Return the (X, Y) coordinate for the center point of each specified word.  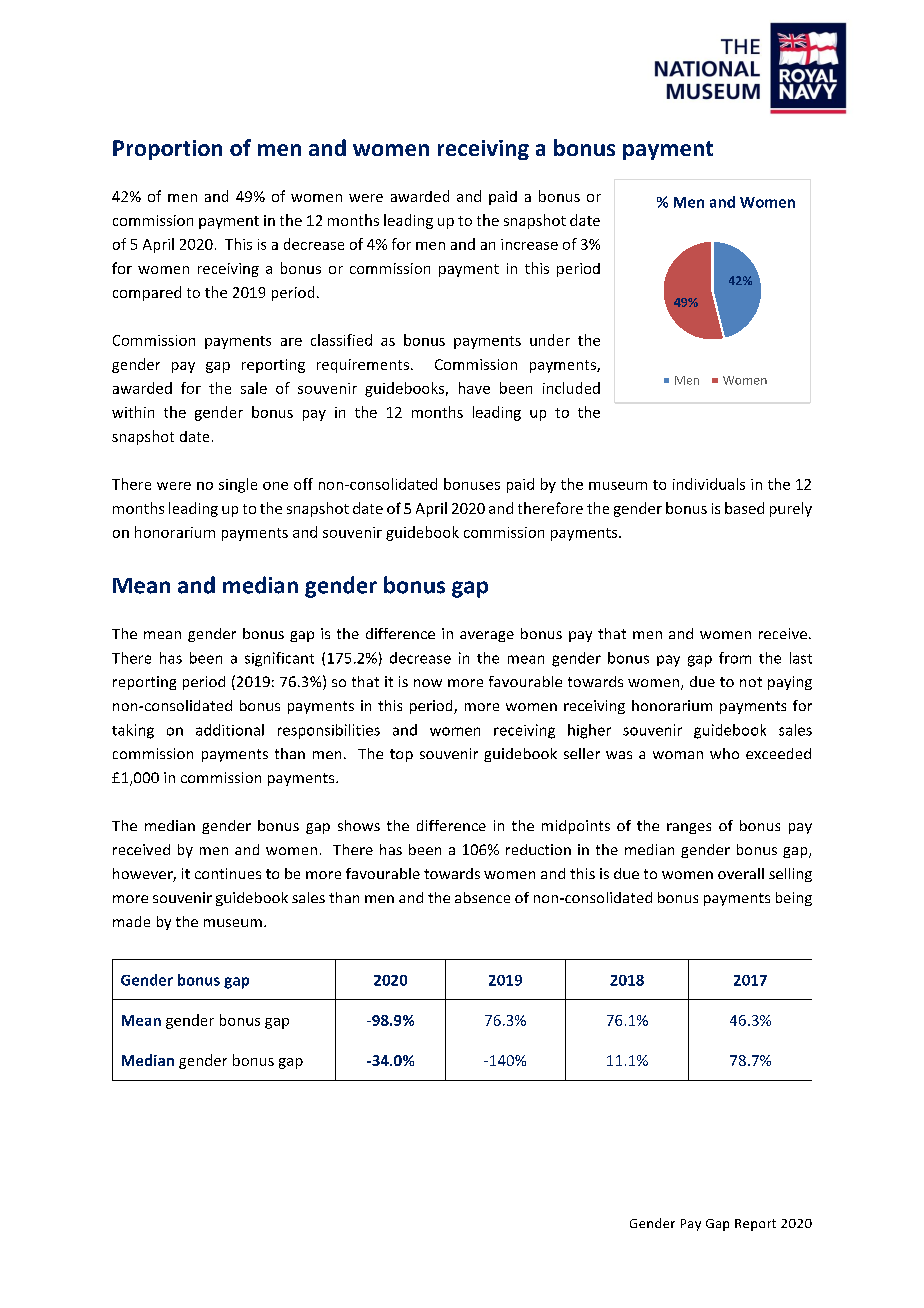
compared (147, 293)
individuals (709, 484)
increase (529, 244)
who (724, 753)
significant (279, 659)
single (238, 485)
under (550, 340)
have (474, 388)
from (735, 658)
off (303, 484)
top (401, 755)
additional (230, 730)
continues (228, 873)
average (487, 636)
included (571, 388)
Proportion (167, 150)
